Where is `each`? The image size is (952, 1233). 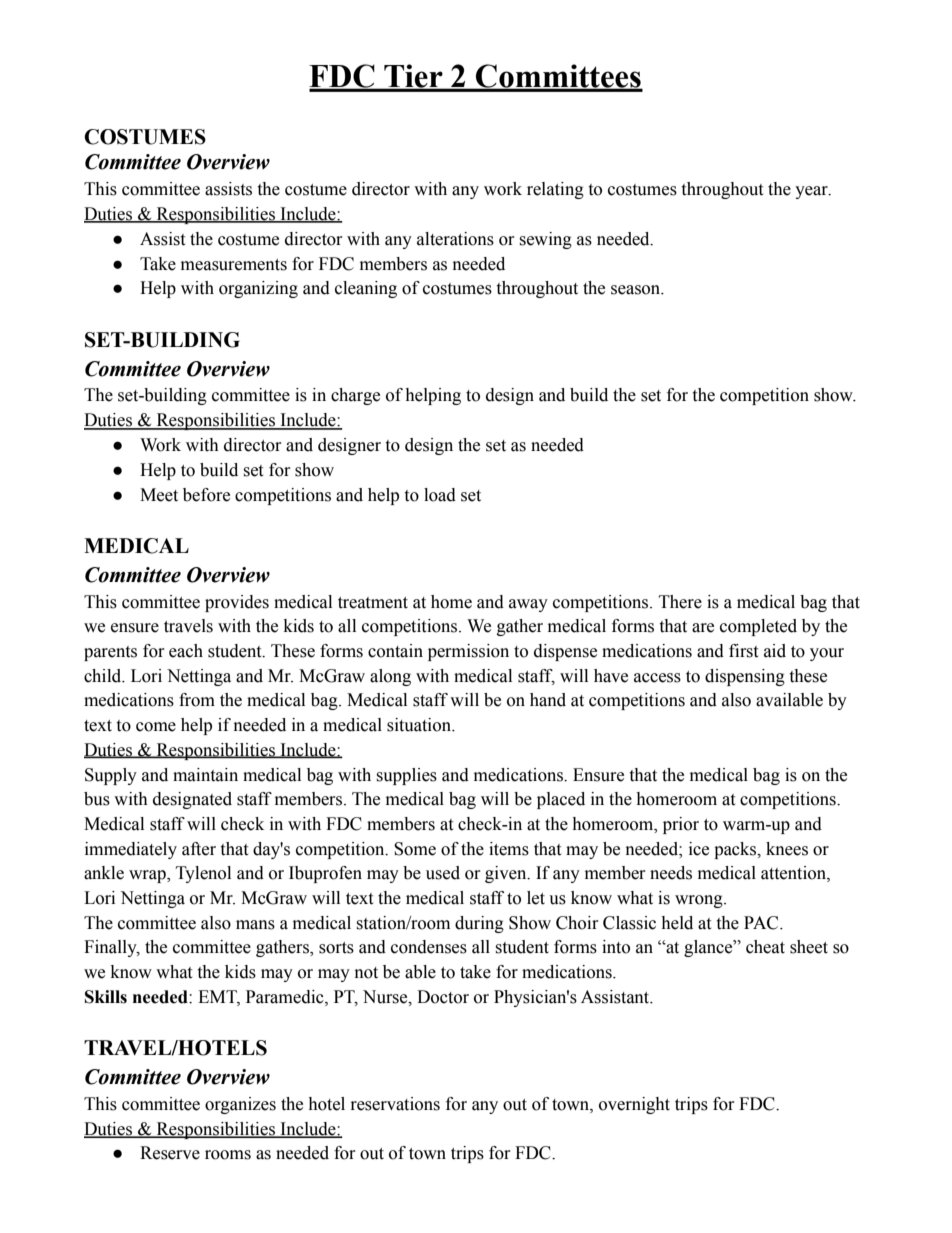 each is located at coordinates (186, 651).
